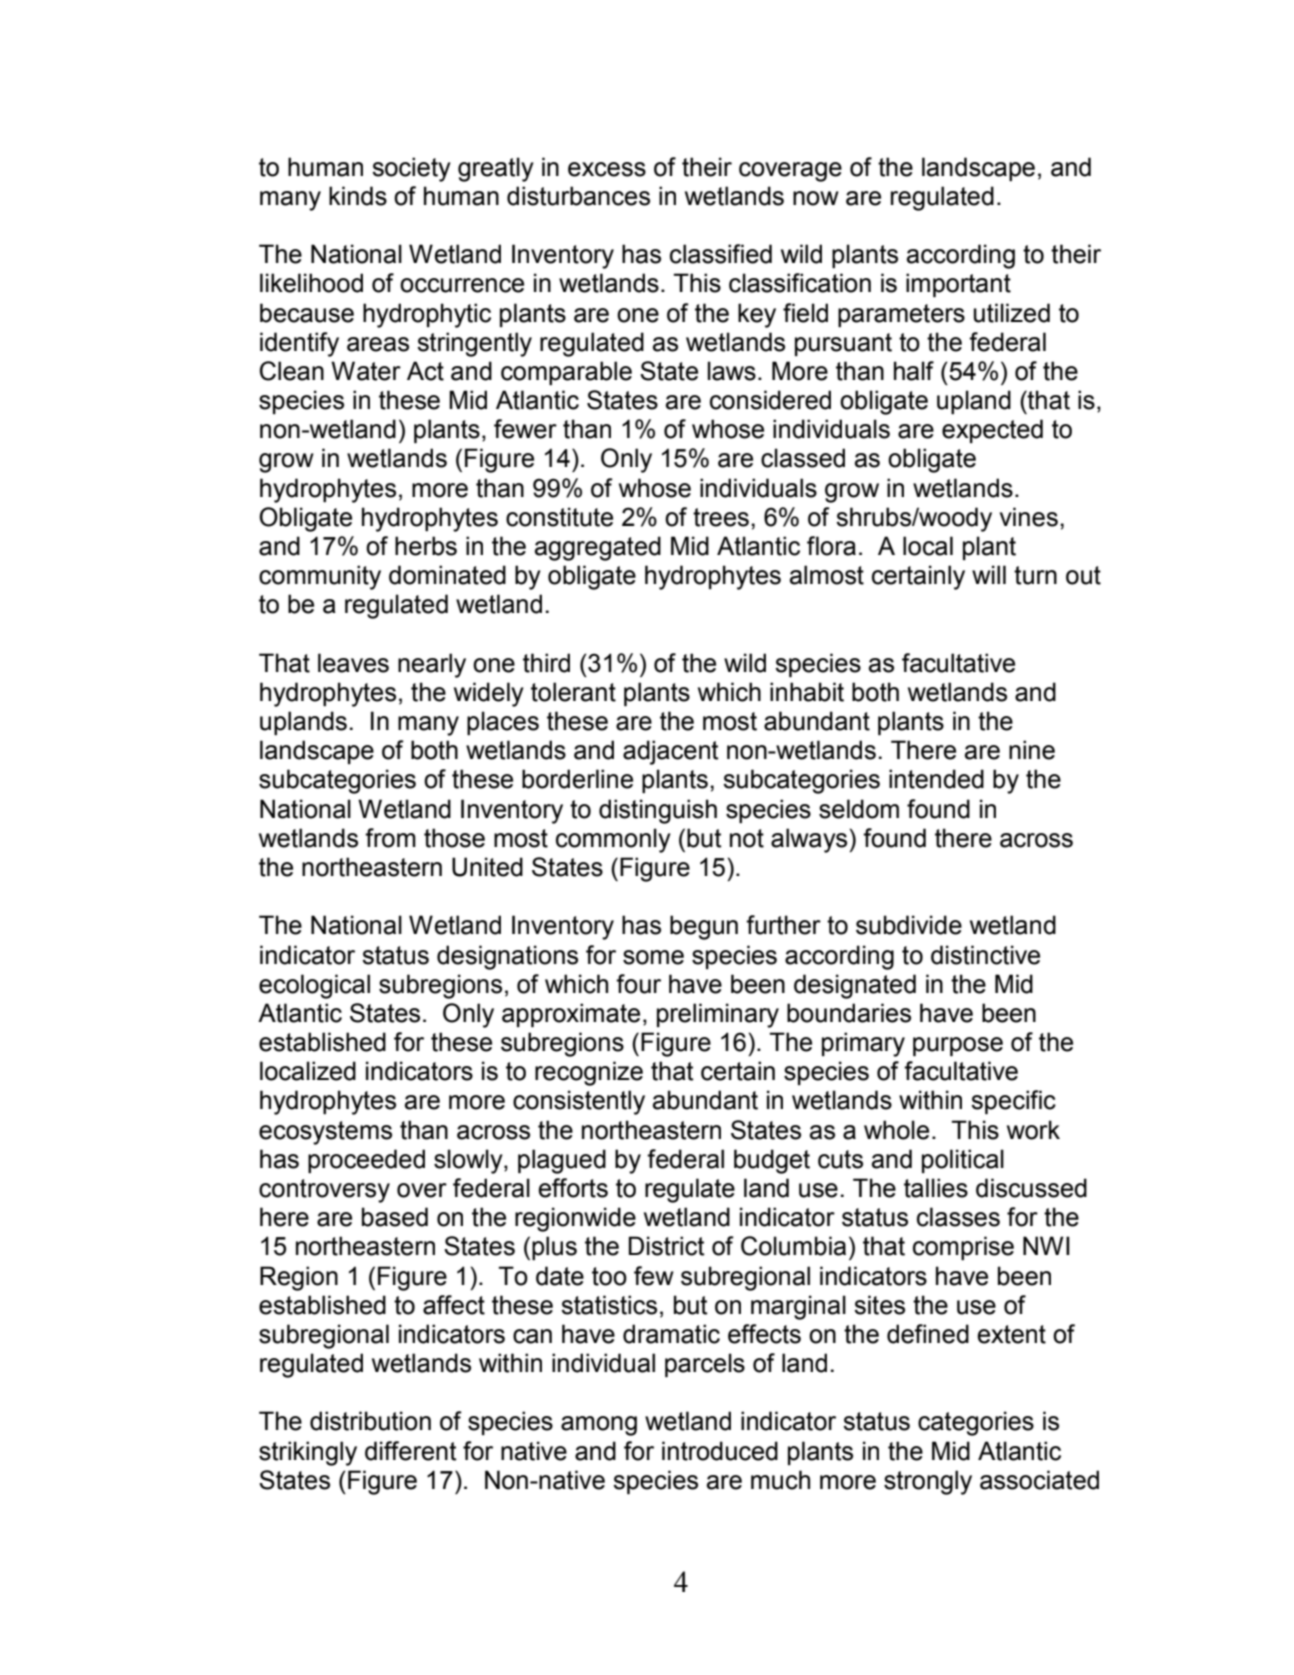  Describe the element at coordinates (721, 254) in the document. I see `classified` at that location.
